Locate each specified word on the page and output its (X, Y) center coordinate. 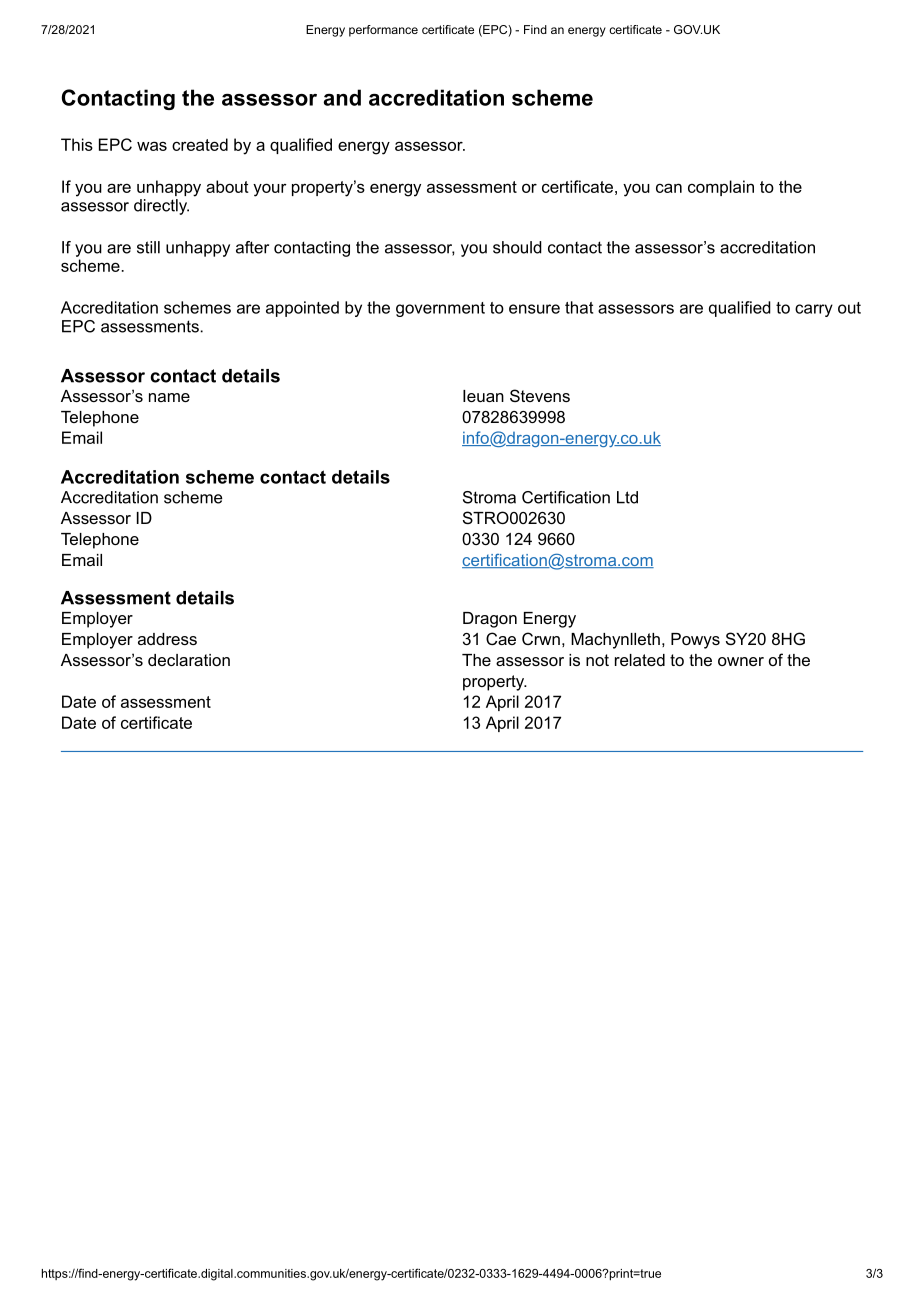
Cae (501, 638)
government (440, 309)
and (342, 97)
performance (383, 31)
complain (721, 188)
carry (814, 310)
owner (741, 661)
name (169, 397)
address (167, 639)
